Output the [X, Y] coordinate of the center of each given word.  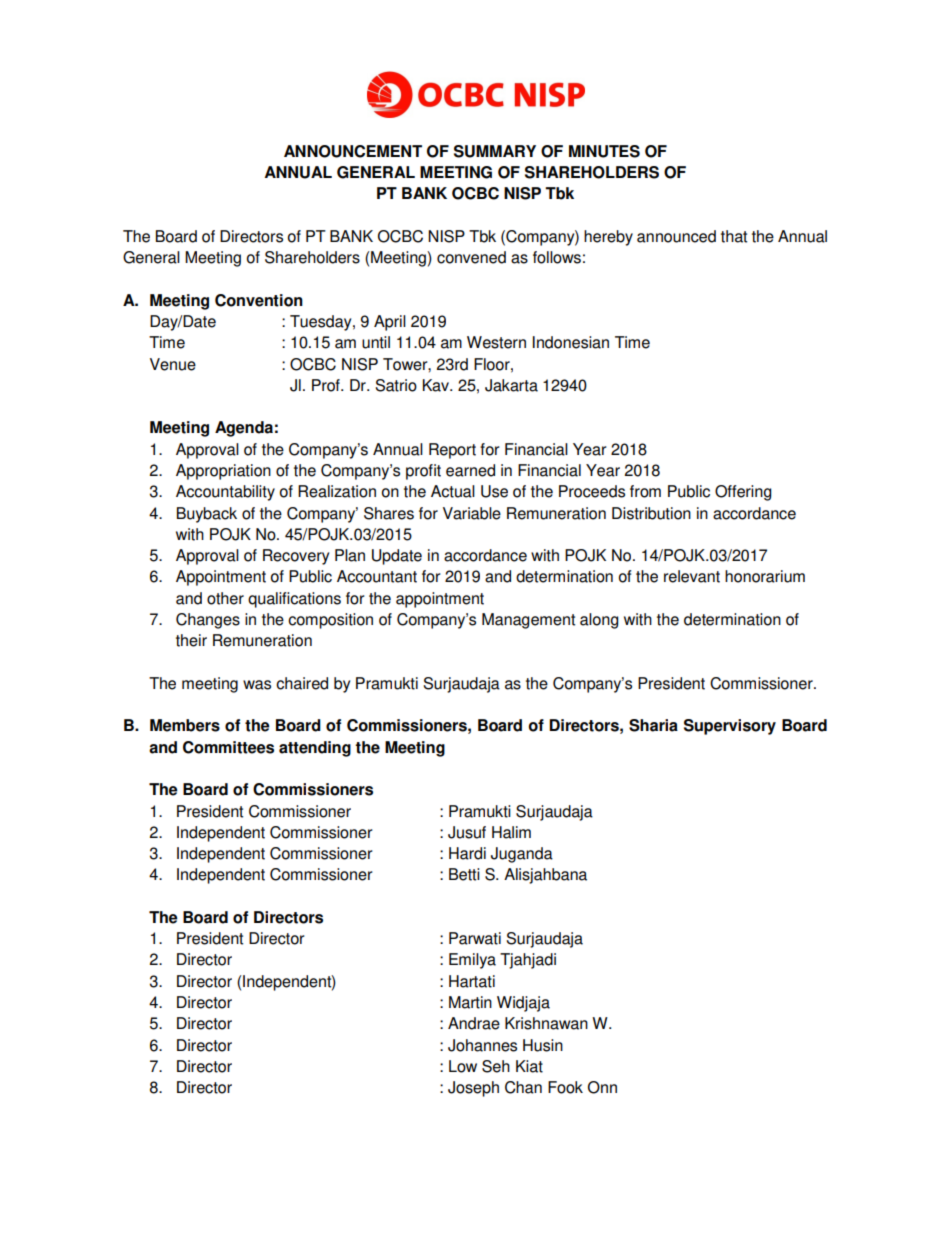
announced [676, 236]
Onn [602, 1087]
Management [528, 621]
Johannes [482, 1045]
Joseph [473, 1089]
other [225, 598]
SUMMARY [495, 151]
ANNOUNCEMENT [353, 151]
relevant [692, 576]
